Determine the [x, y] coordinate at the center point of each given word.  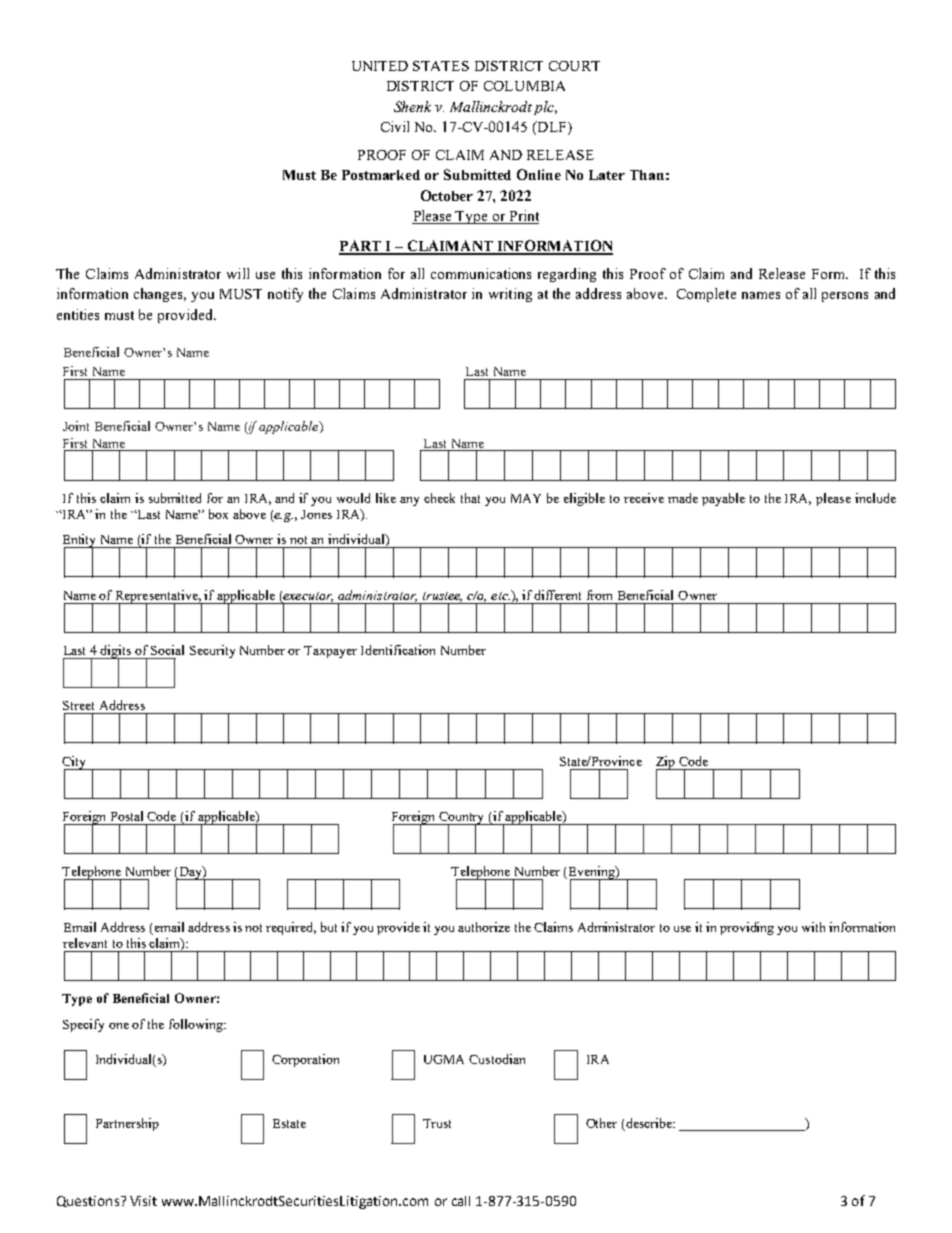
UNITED [380, 66]
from [599, 595]
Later [607, 175]
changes [160, 295]
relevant [85, 943]
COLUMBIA [524, 86]
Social [167, 650]
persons [845, 297]
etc [500, 596]
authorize [484, 927]
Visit [143, 1201]
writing [510, 295]
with [813, 927]
